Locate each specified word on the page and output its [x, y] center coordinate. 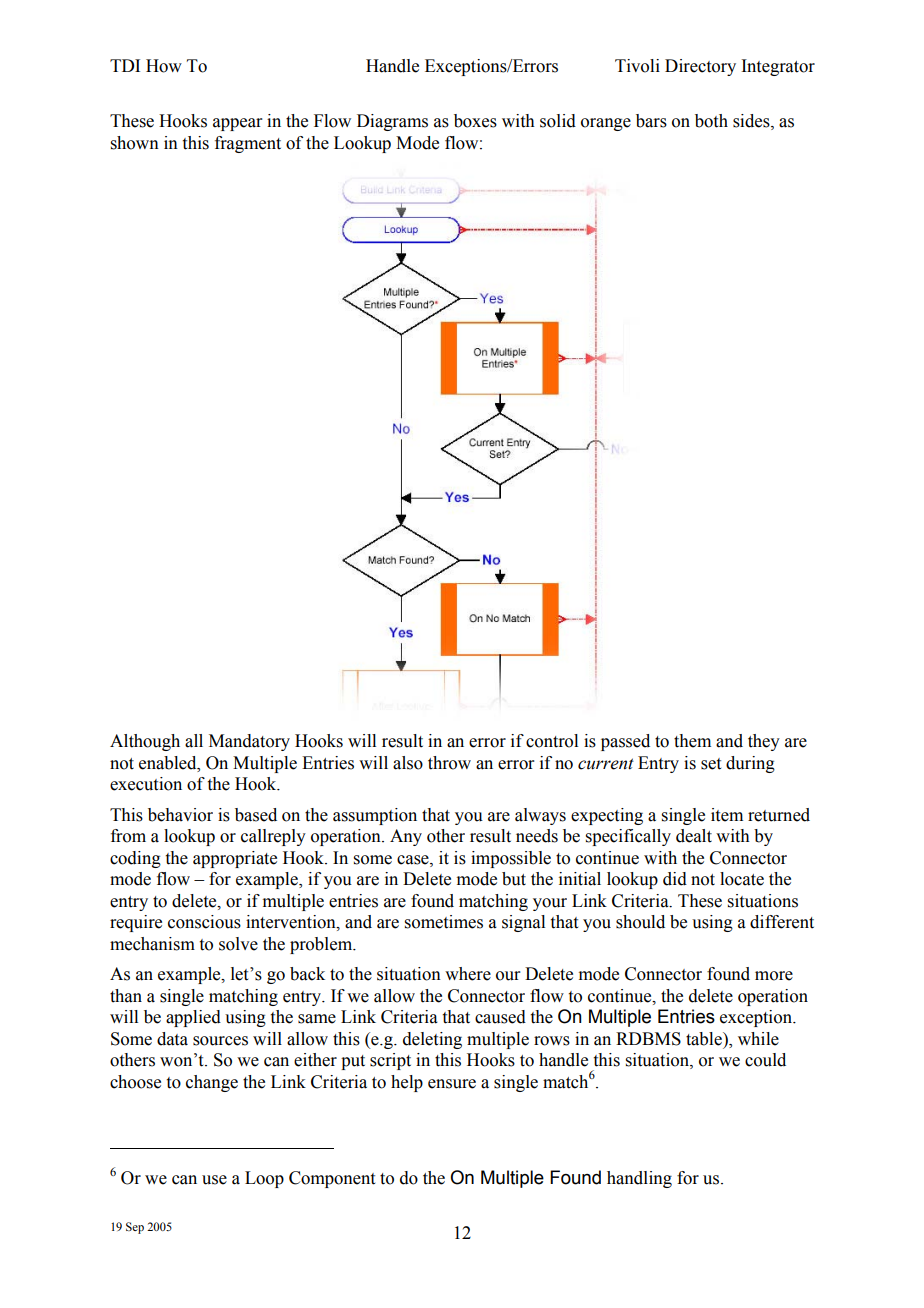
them [692, 741]
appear [238, 124]
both [711, 121]
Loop [264, 1179]
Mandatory [249, 742]
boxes [475, 121]
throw [449, 763]
